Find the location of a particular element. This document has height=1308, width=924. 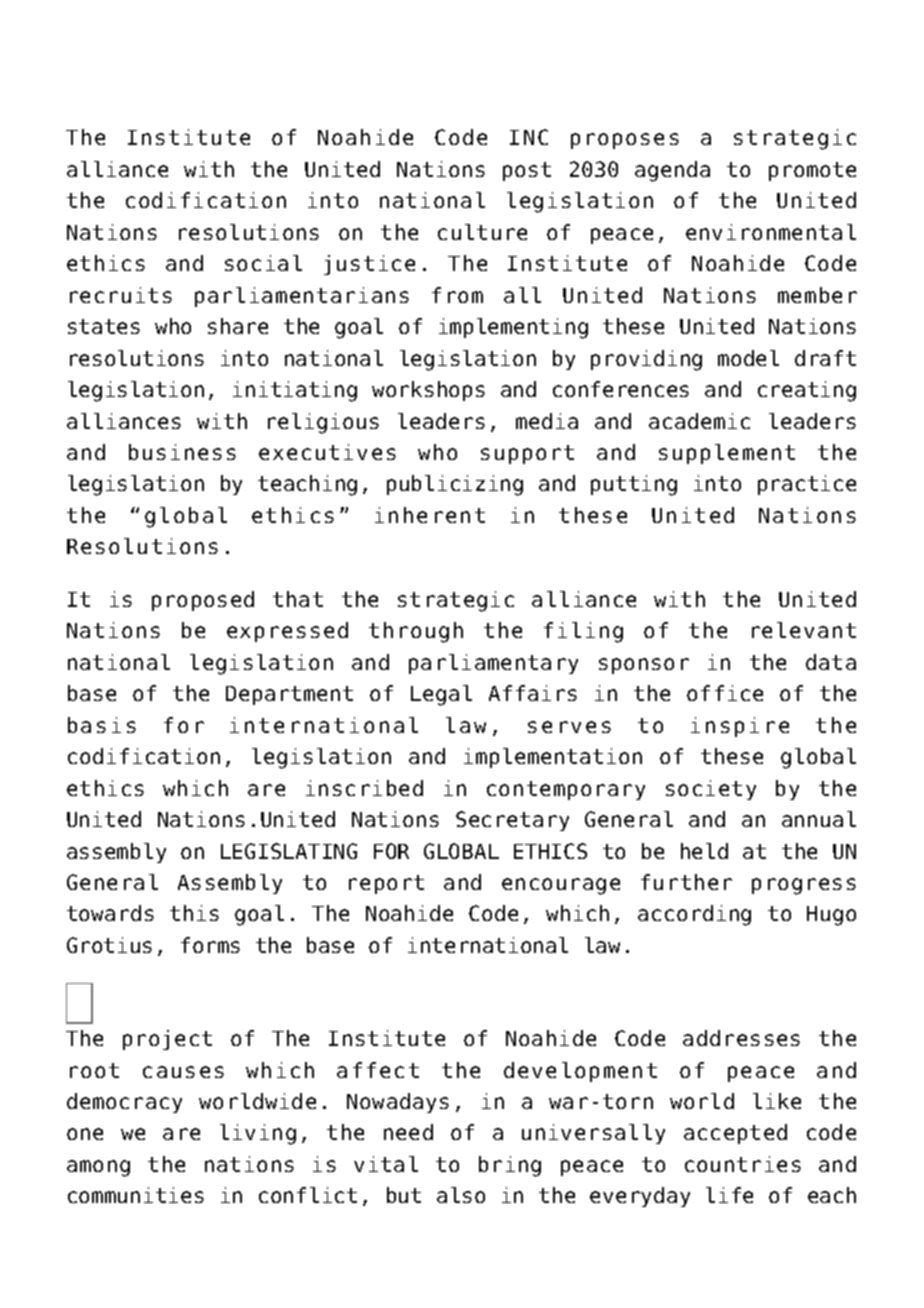

countries is located at coordinates (743, 1164).
